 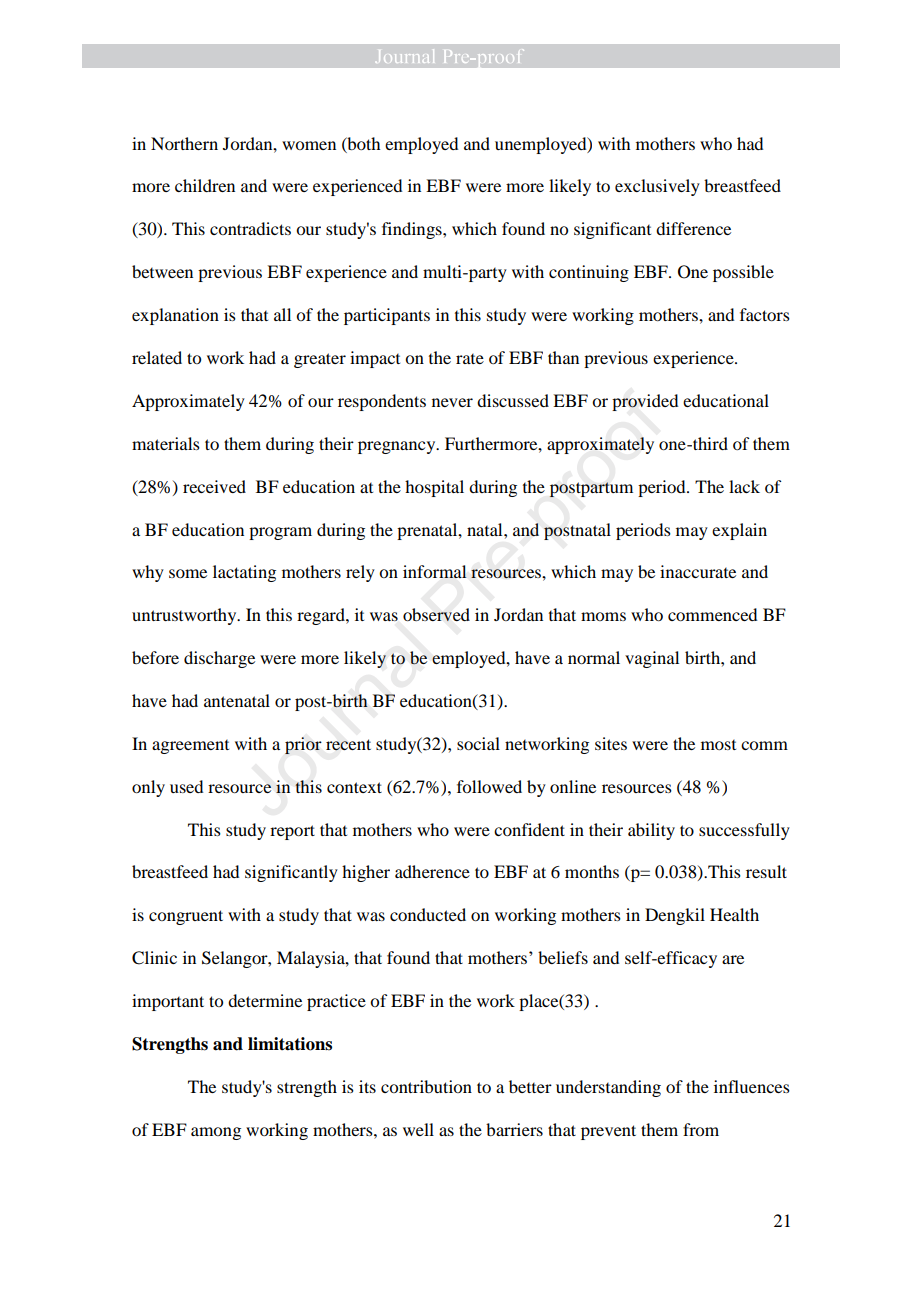 I want to click on observed, so click(x=436, y=614).
